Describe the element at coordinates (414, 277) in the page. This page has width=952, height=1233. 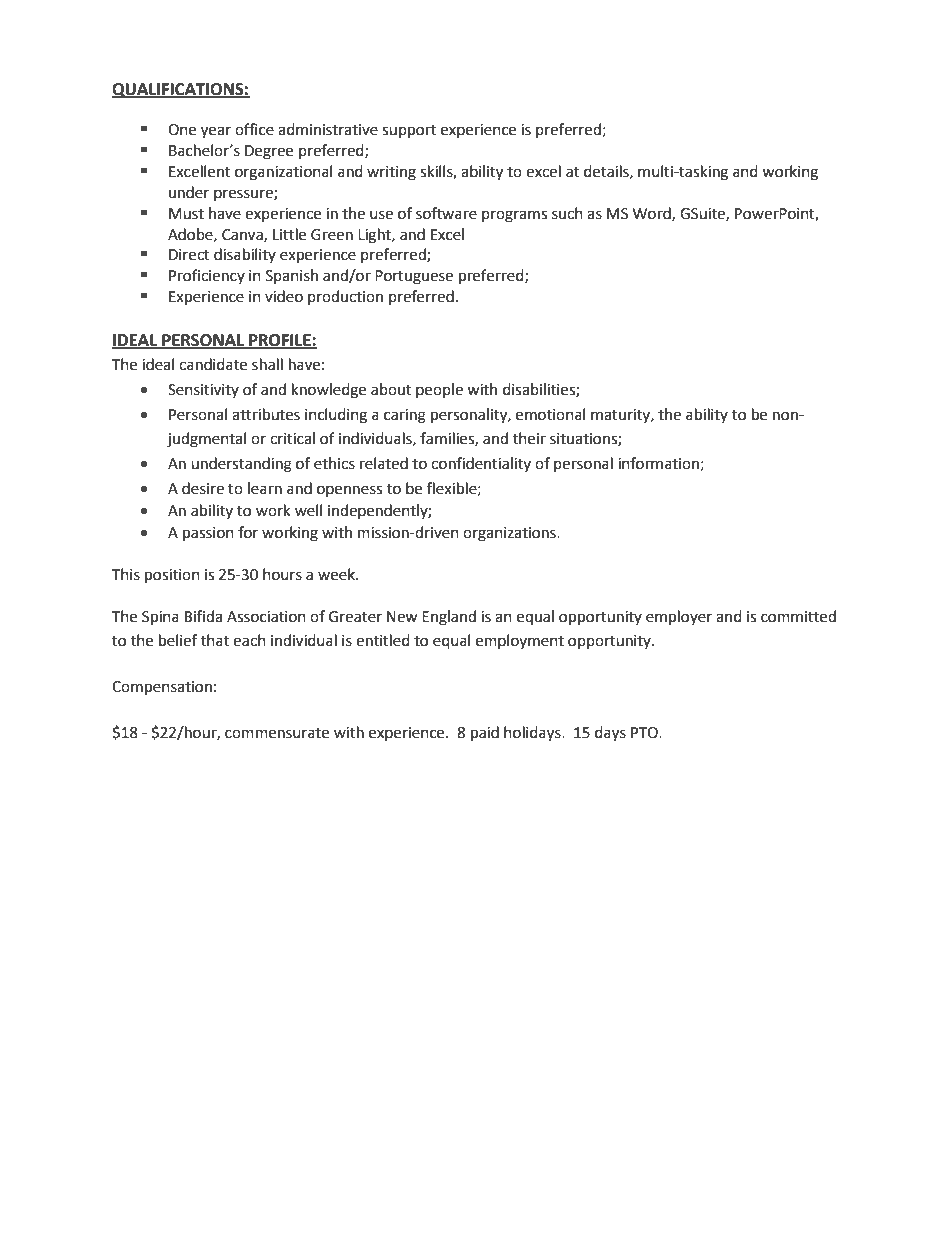
I see `Portuguese` at that location.
